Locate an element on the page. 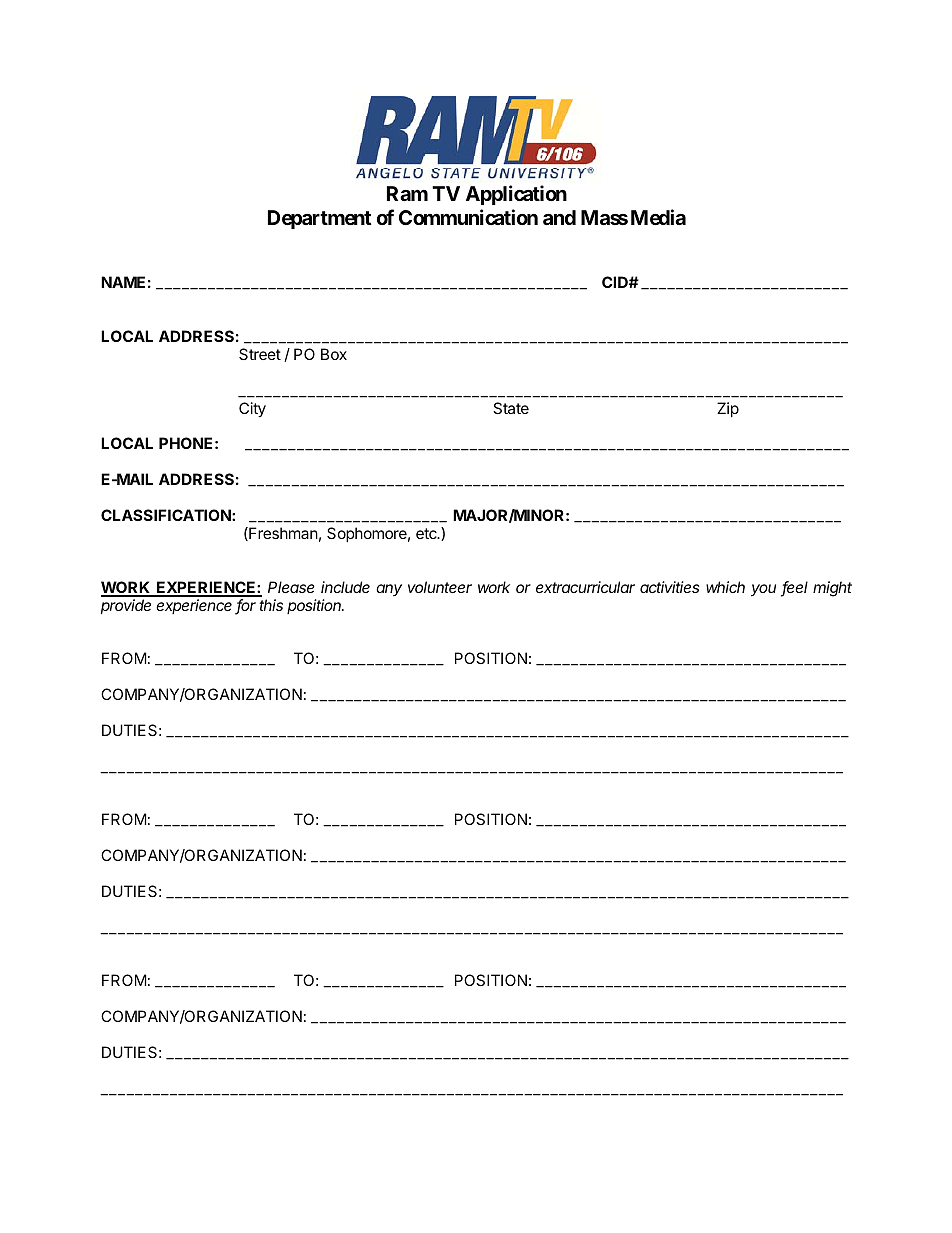 The height and width of the document is (1233, 952). Media is located at coordinates (658, 217).
